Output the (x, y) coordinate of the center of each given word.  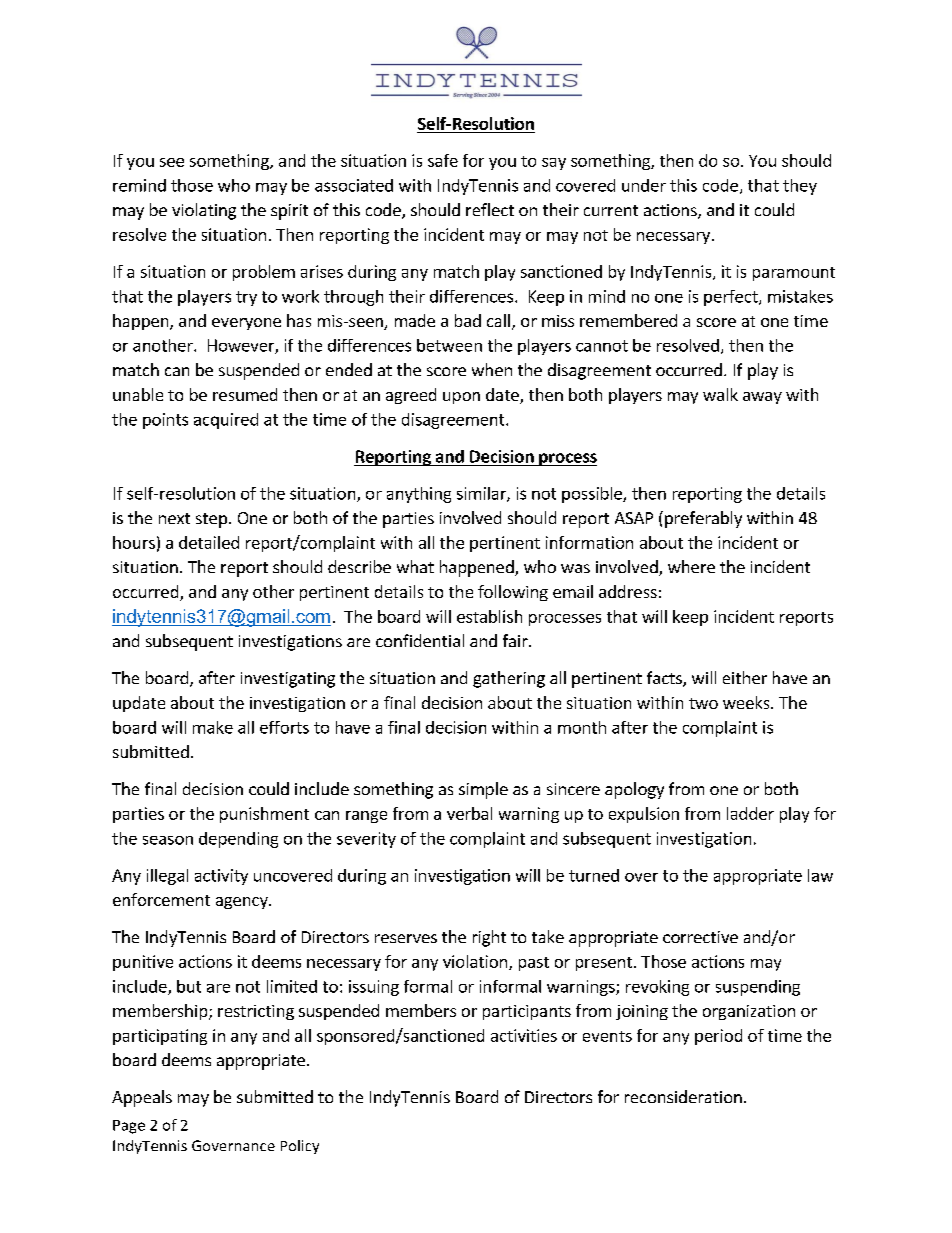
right (489, 938)
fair (516, 640)
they (800, 187)
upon (461, 398)
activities (524, 1035)
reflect (490, 209)
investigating (288, 680)
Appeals (142, 1098)
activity (221, 877)
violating (204, 211)
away (762, 398)
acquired (226, 421)
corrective (700, 937)
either (745, 677)
